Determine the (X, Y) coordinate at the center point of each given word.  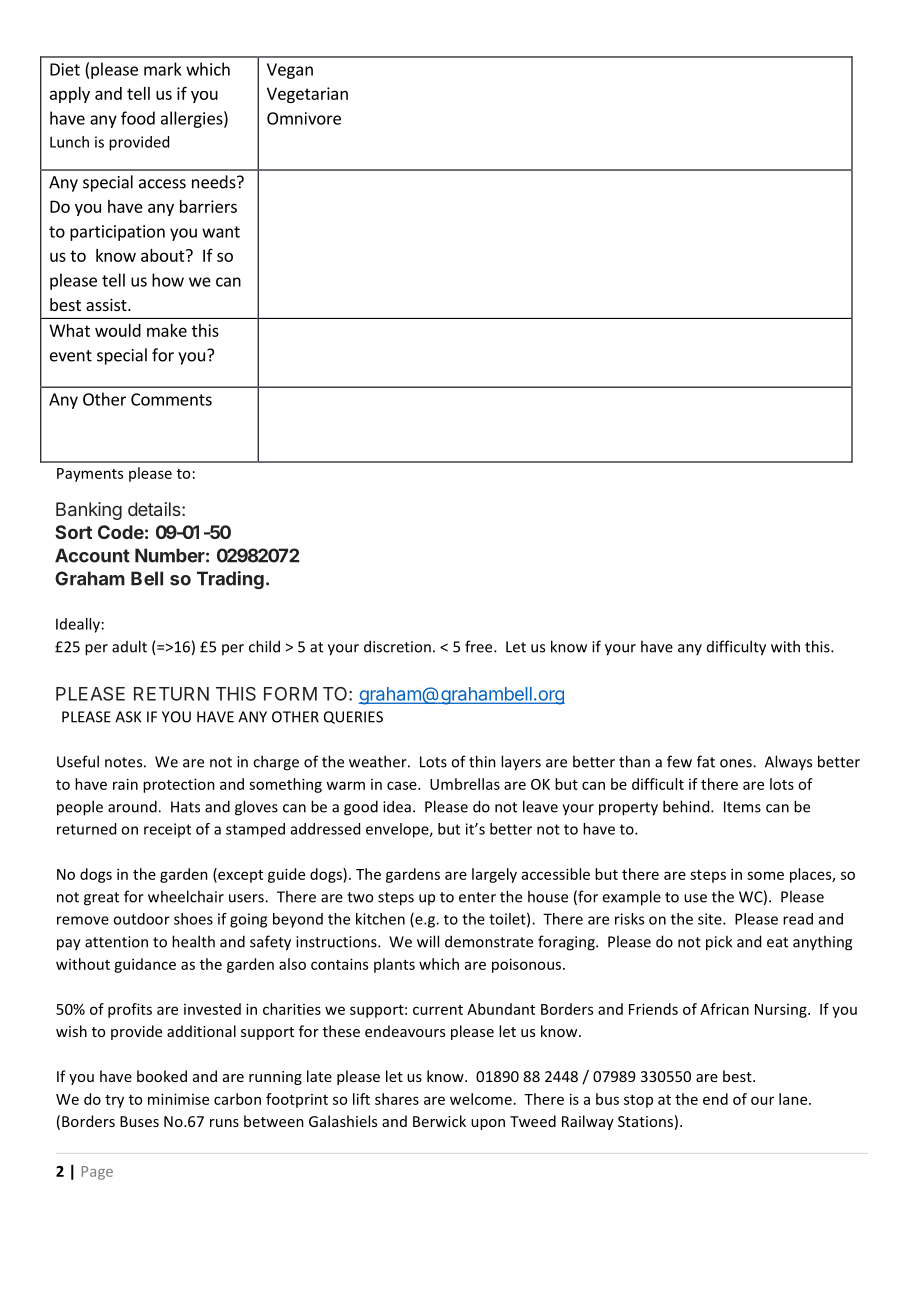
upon (488, 1124)
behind (687, 806)
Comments (171, 399)
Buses (139, 1121)
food (138, 118)
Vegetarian (307, 95)
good (361, 808)
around (132, 806)
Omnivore (304, 118)
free (480, 646)
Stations (645, 1121)
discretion (397, 646)
